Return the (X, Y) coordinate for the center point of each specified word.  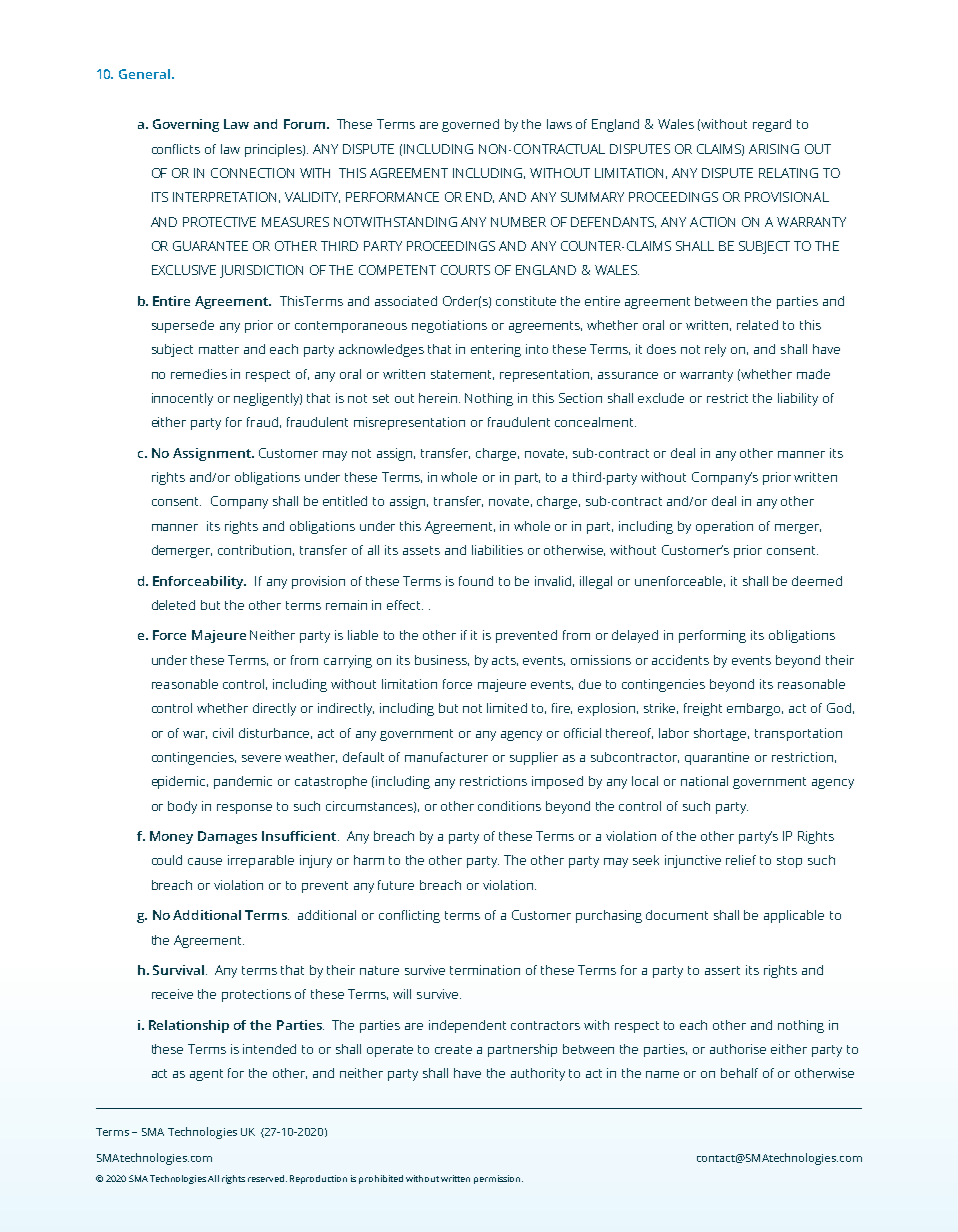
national (704, 781)
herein (439, 398)
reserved (267, 1178)
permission (498, 1179)
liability (798, 399)
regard (772, 125)
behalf (739, 1073)
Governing (186, 125)
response (244, 809)
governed (470, 125)
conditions (509, 806)
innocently (182, 399)
